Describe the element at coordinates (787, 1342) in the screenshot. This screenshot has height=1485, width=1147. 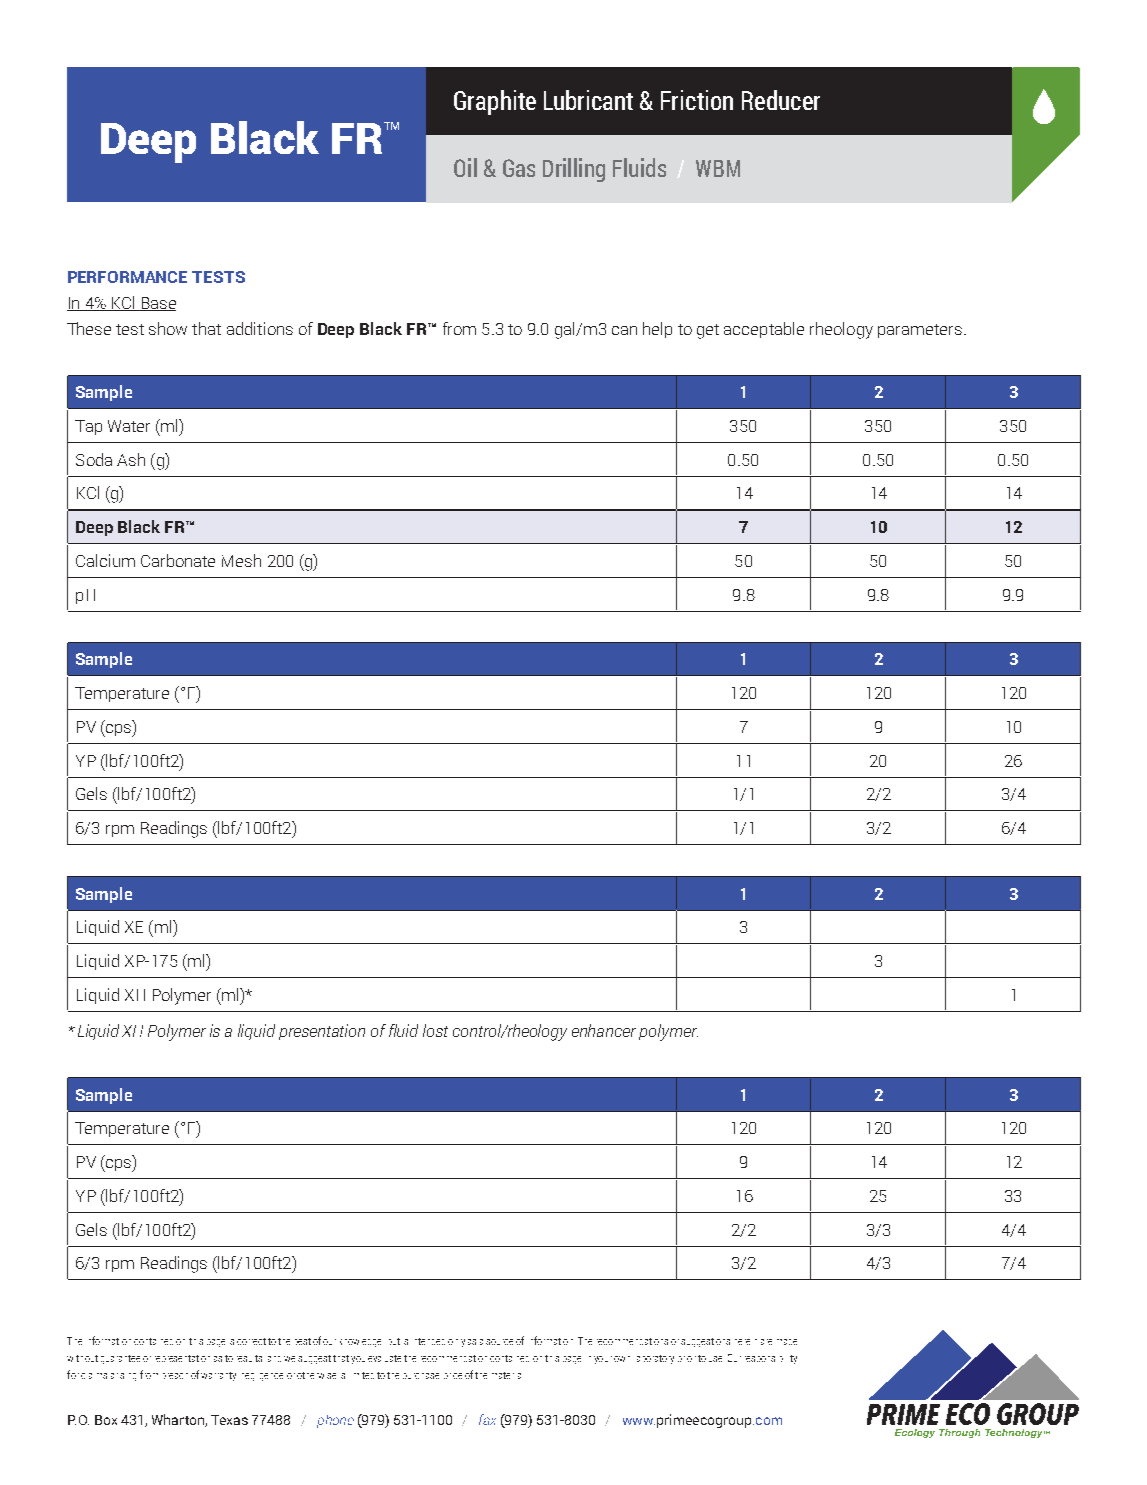
I see `made` at that location.
